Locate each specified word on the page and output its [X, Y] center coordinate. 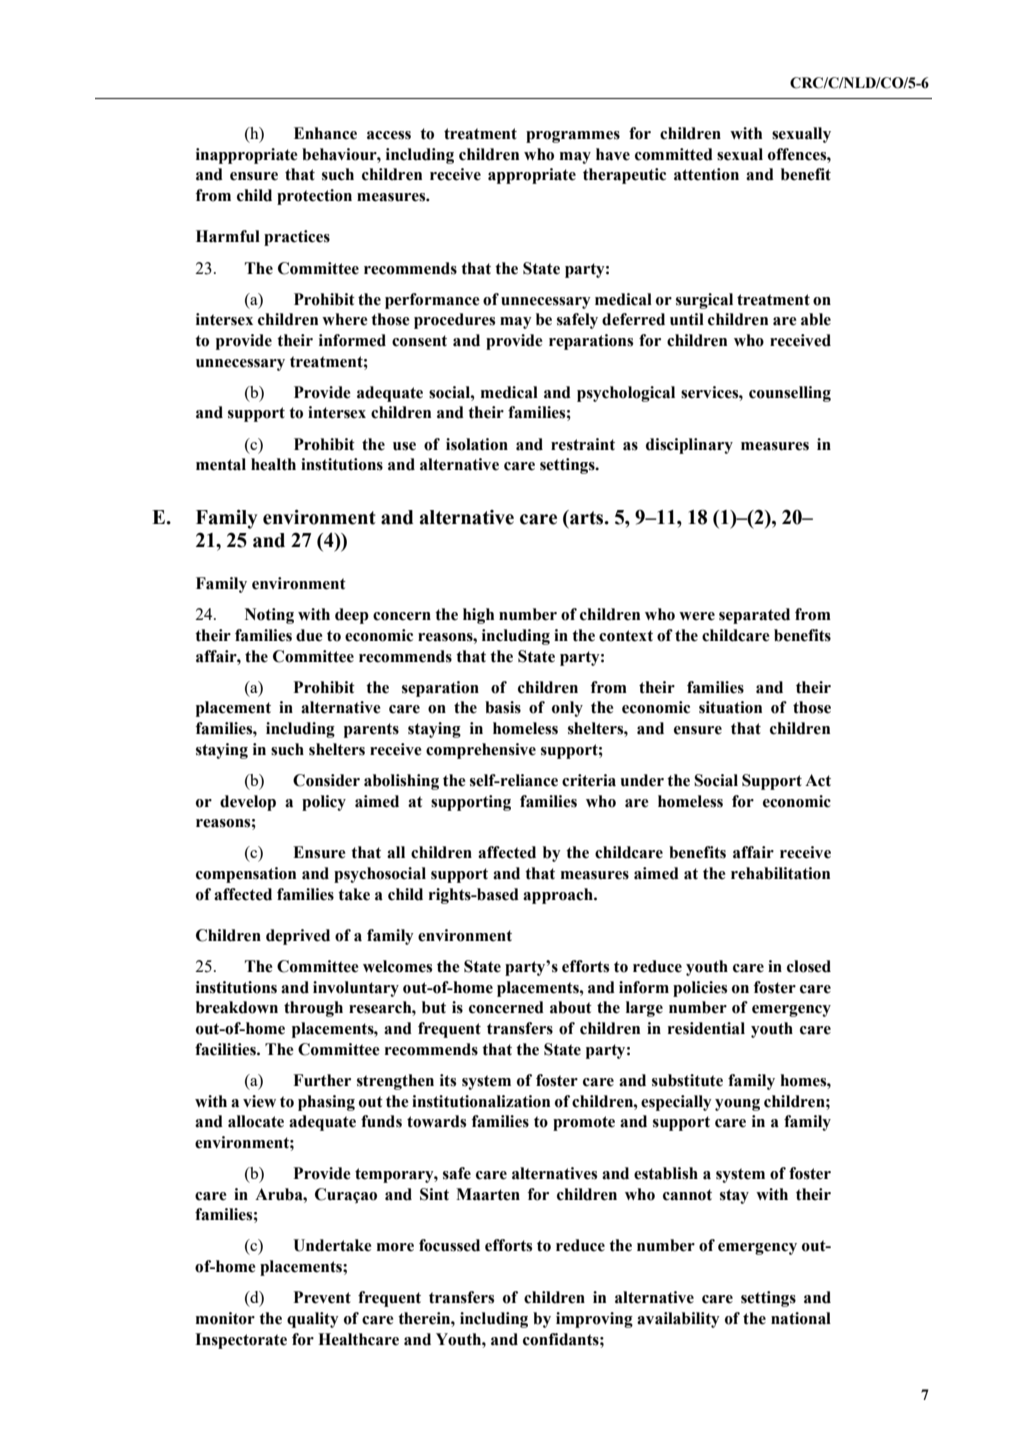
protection [314, 197]
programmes [573, 137]
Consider [326, 780]
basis [503, 707]
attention [706, 174]
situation [730, 707]
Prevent [322, 1297]
